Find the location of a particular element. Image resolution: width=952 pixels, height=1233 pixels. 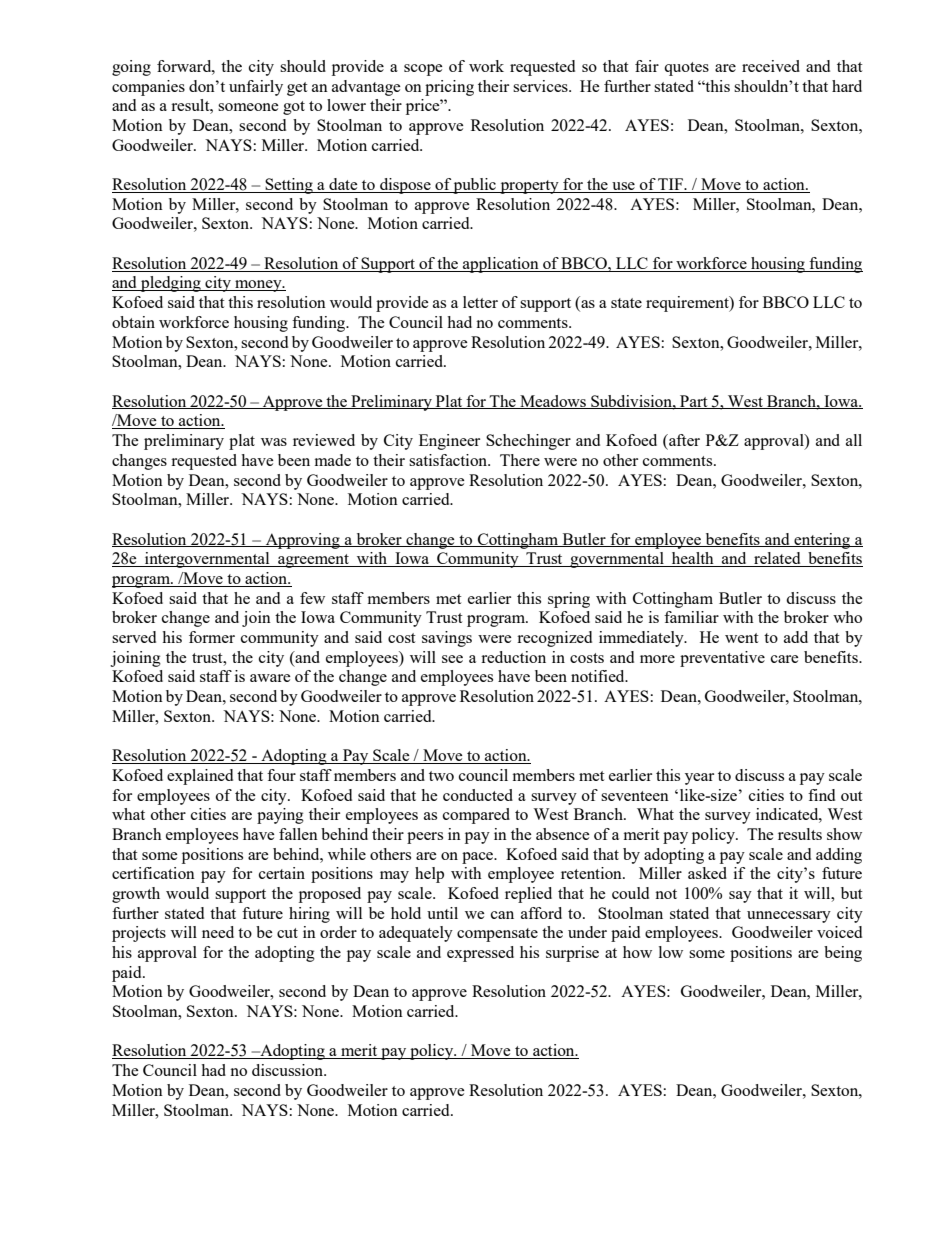

Part is located at coordinates (694, 402).
